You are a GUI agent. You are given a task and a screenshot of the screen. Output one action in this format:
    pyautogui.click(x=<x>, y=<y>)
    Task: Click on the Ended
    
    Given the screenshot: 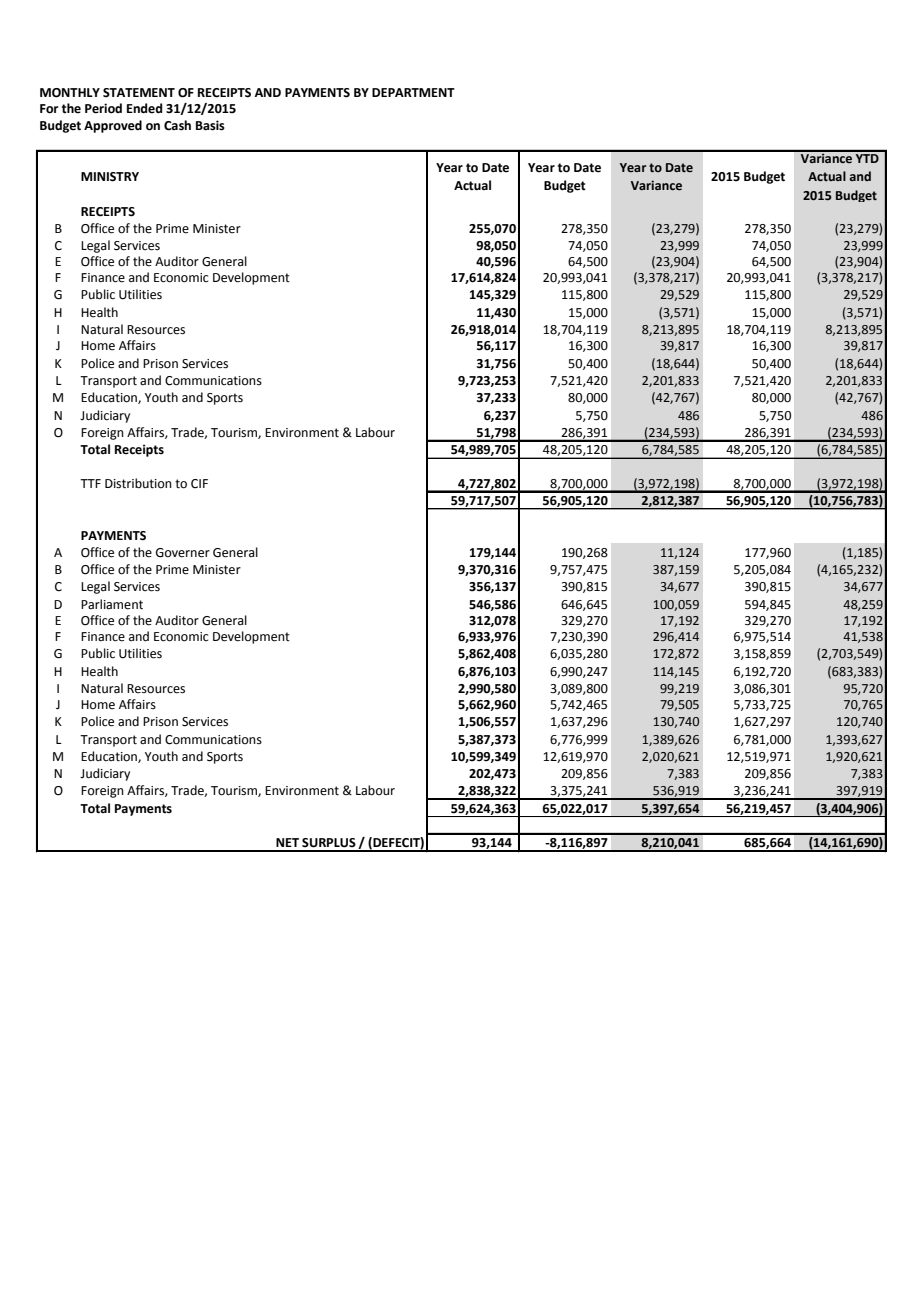 What is the action you would take?
    pyautogui.click(x=144, y=108)
